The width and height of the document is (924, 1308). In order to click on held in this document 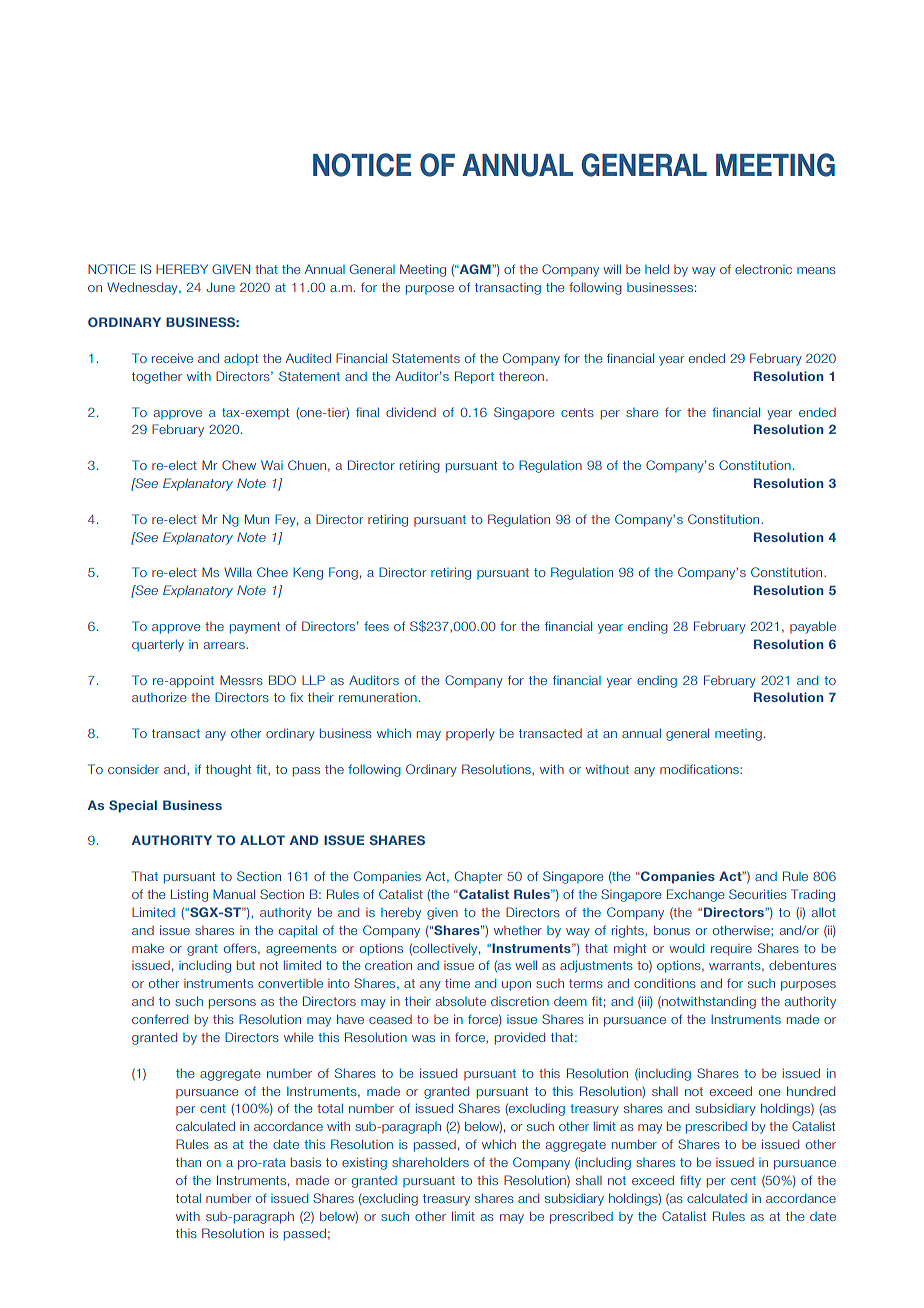, I will do `click(657, 269)`.
